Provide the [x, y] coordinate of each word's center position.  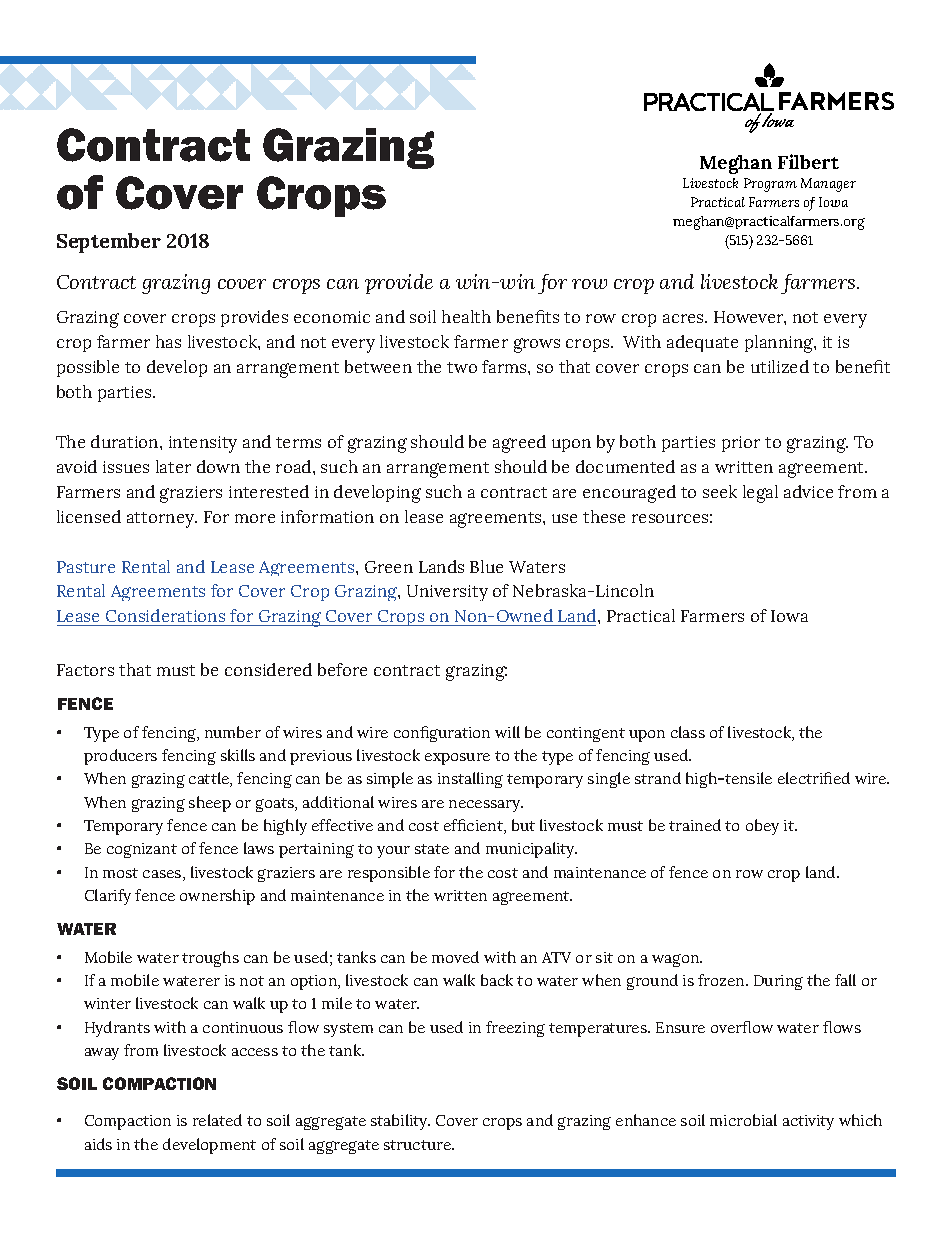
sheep [210, 804]
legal [760, 494]
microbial [743, 1120]
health [466, 316]
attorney [162, 520]
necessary [486, 806]
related [217, 1120]
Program [770, 185]
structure [418, 1145]
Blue [486, 566]
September [109, 243]
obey [762, 827]
